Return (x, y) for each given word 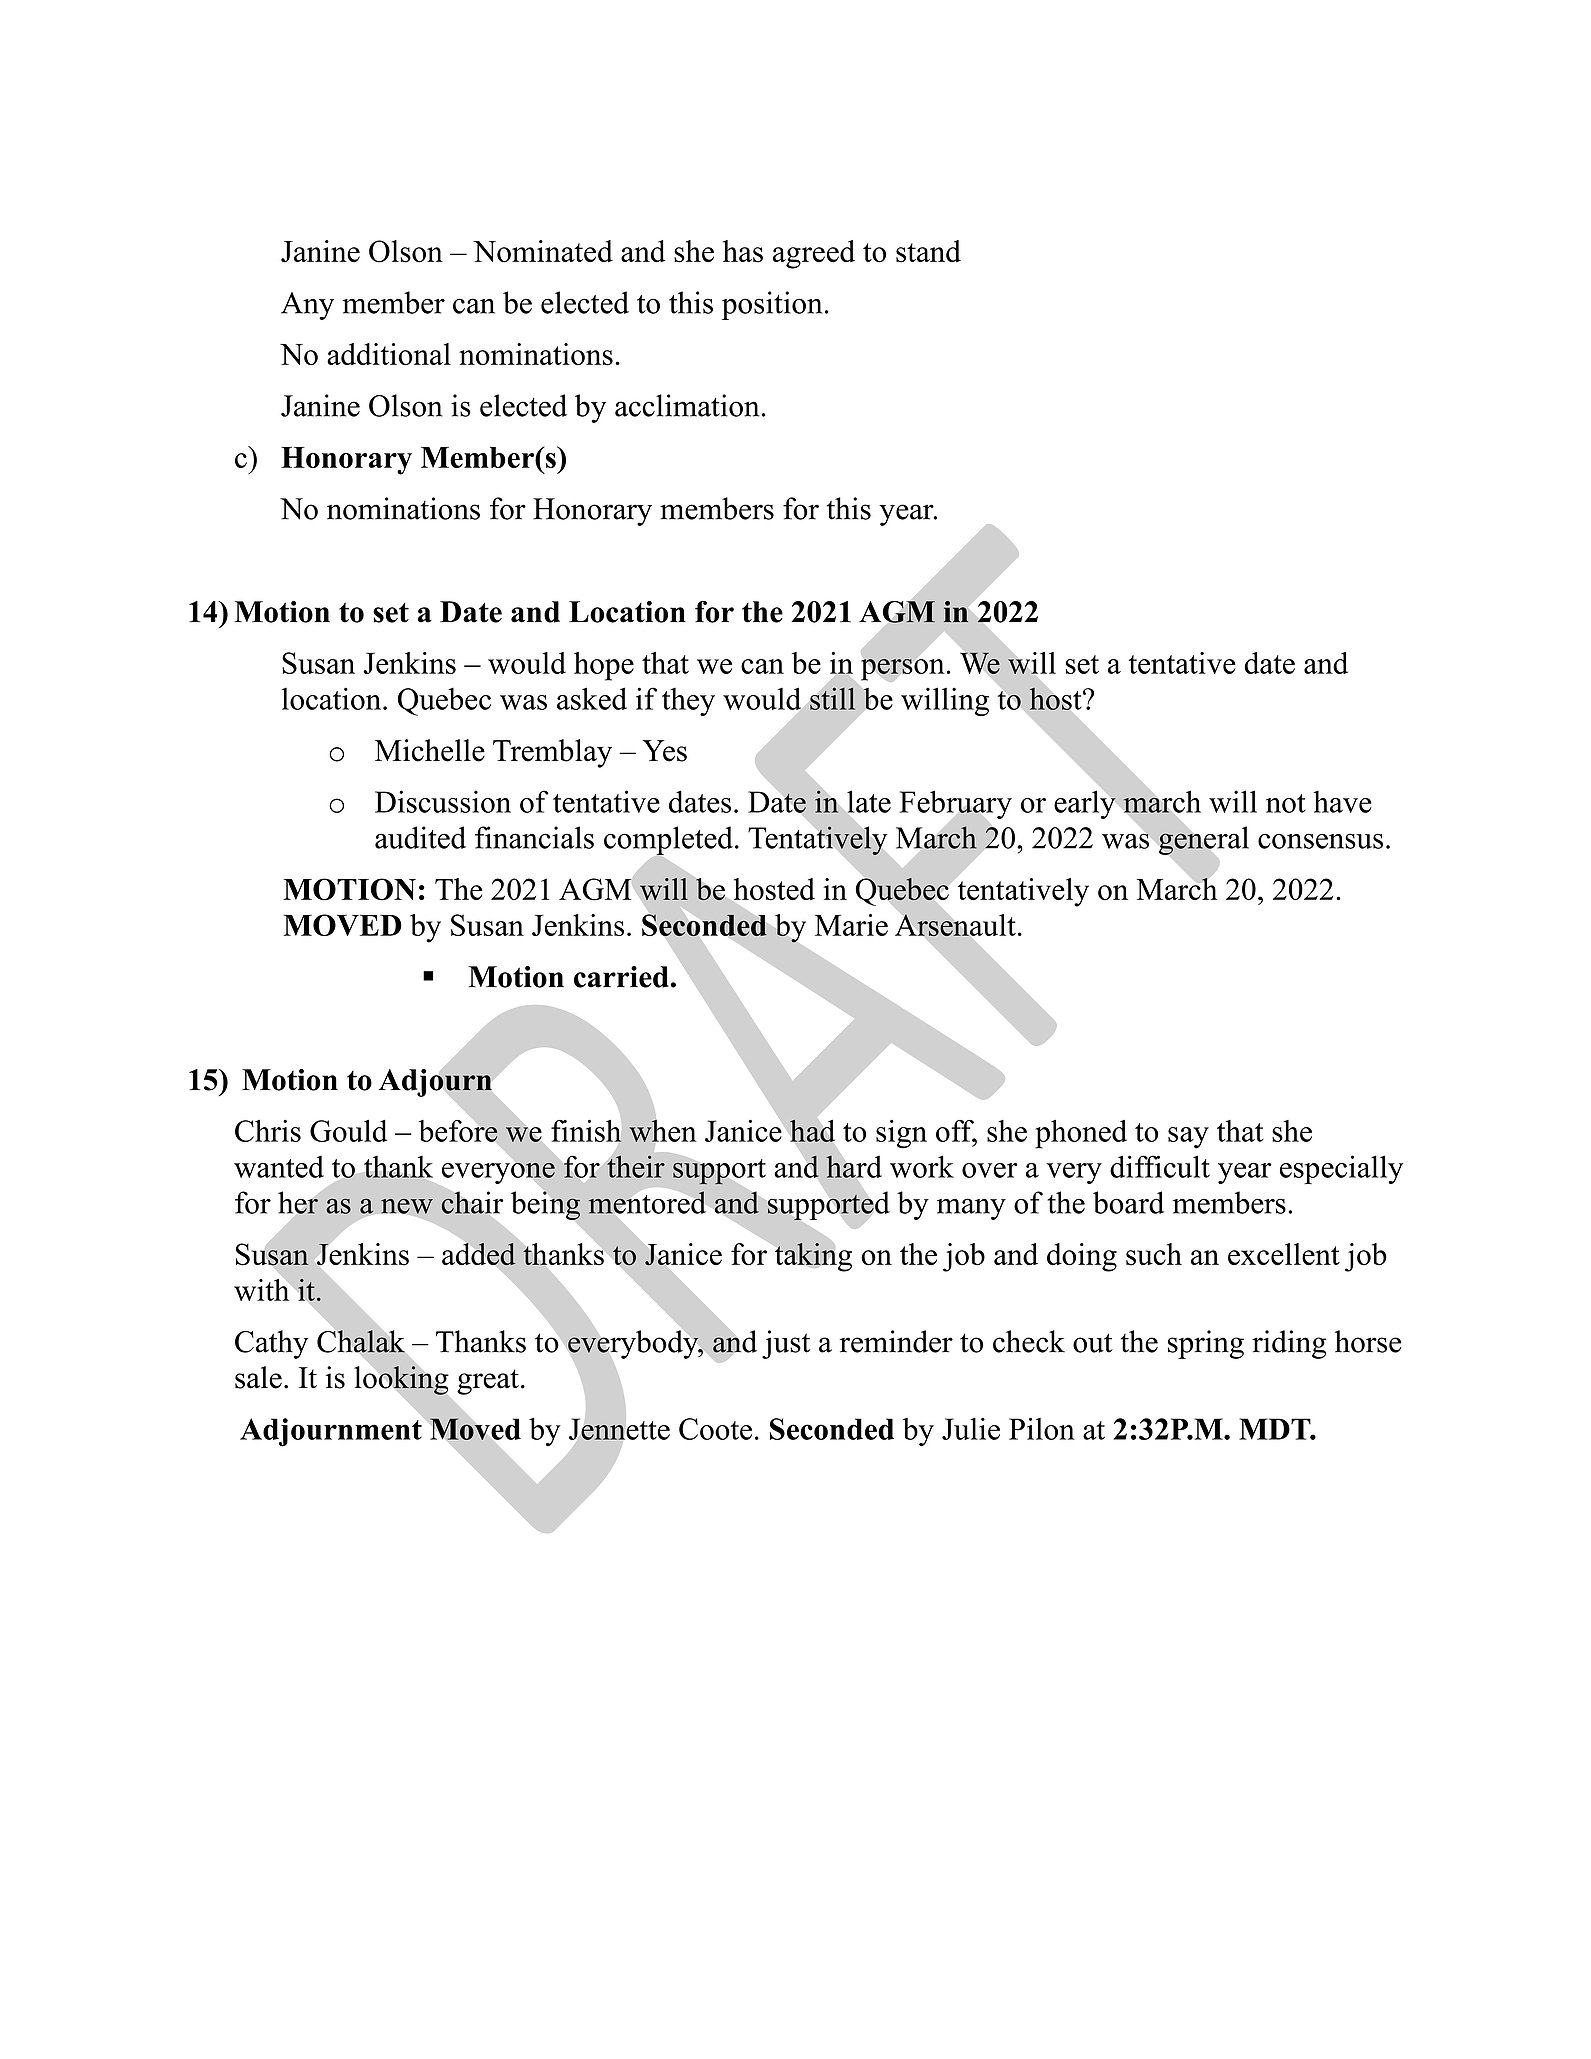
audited (420, 837)
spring (1206, 1344)
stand (928, 251)
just (786, 1344)
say (1188, 1138)
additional (389, 354)
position (772, 305)
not (1286, 803)
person (903, 669)
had (812, 1131)
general (1202, 840)
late (868, 802)
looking (401, 1380)
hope (604, 666)
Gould (348, 1131)
